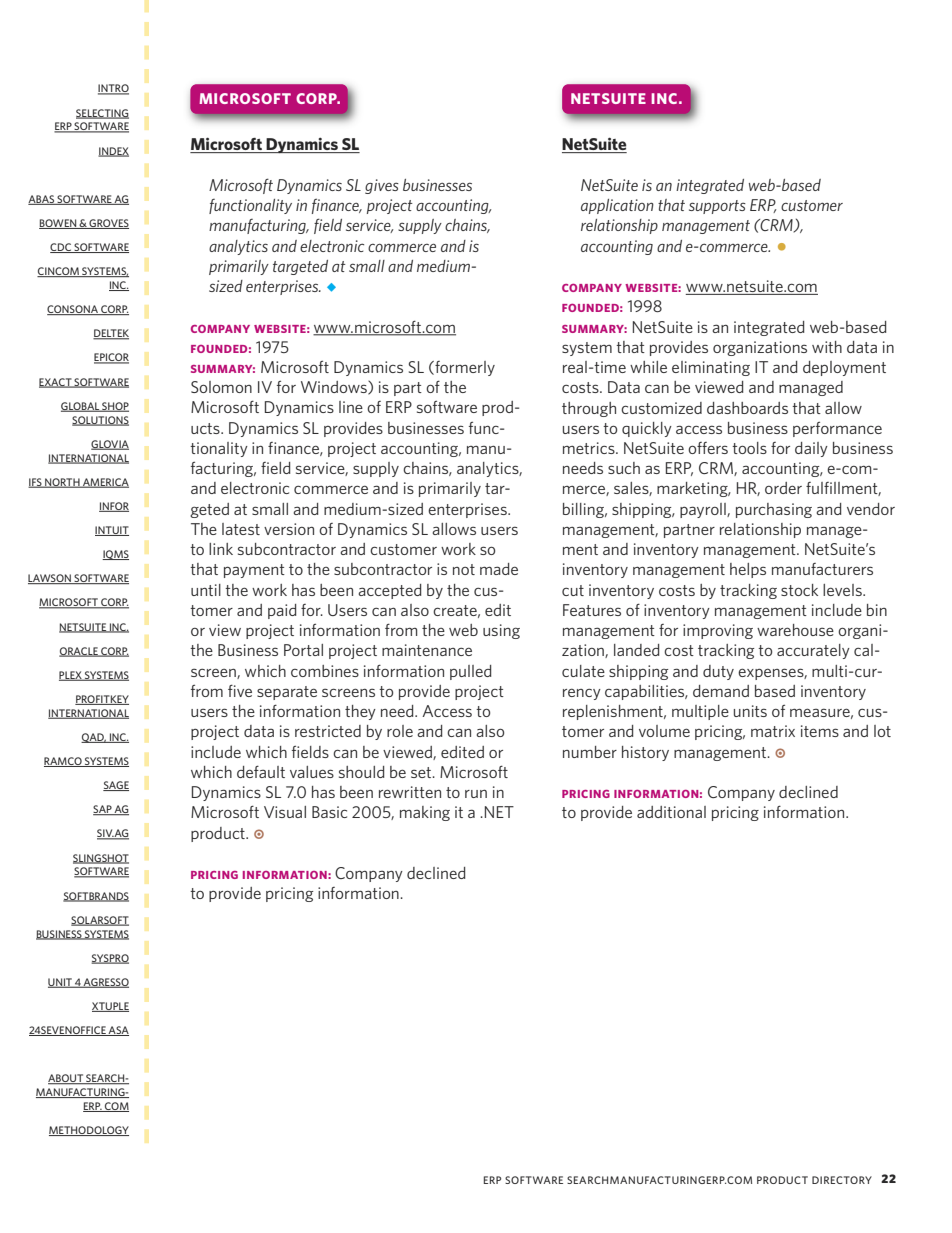 The image size is (952, 1233). What do you see at coordinates (221, 387) in the image?
I see `Solomon` at bounding box center [221, 387].
